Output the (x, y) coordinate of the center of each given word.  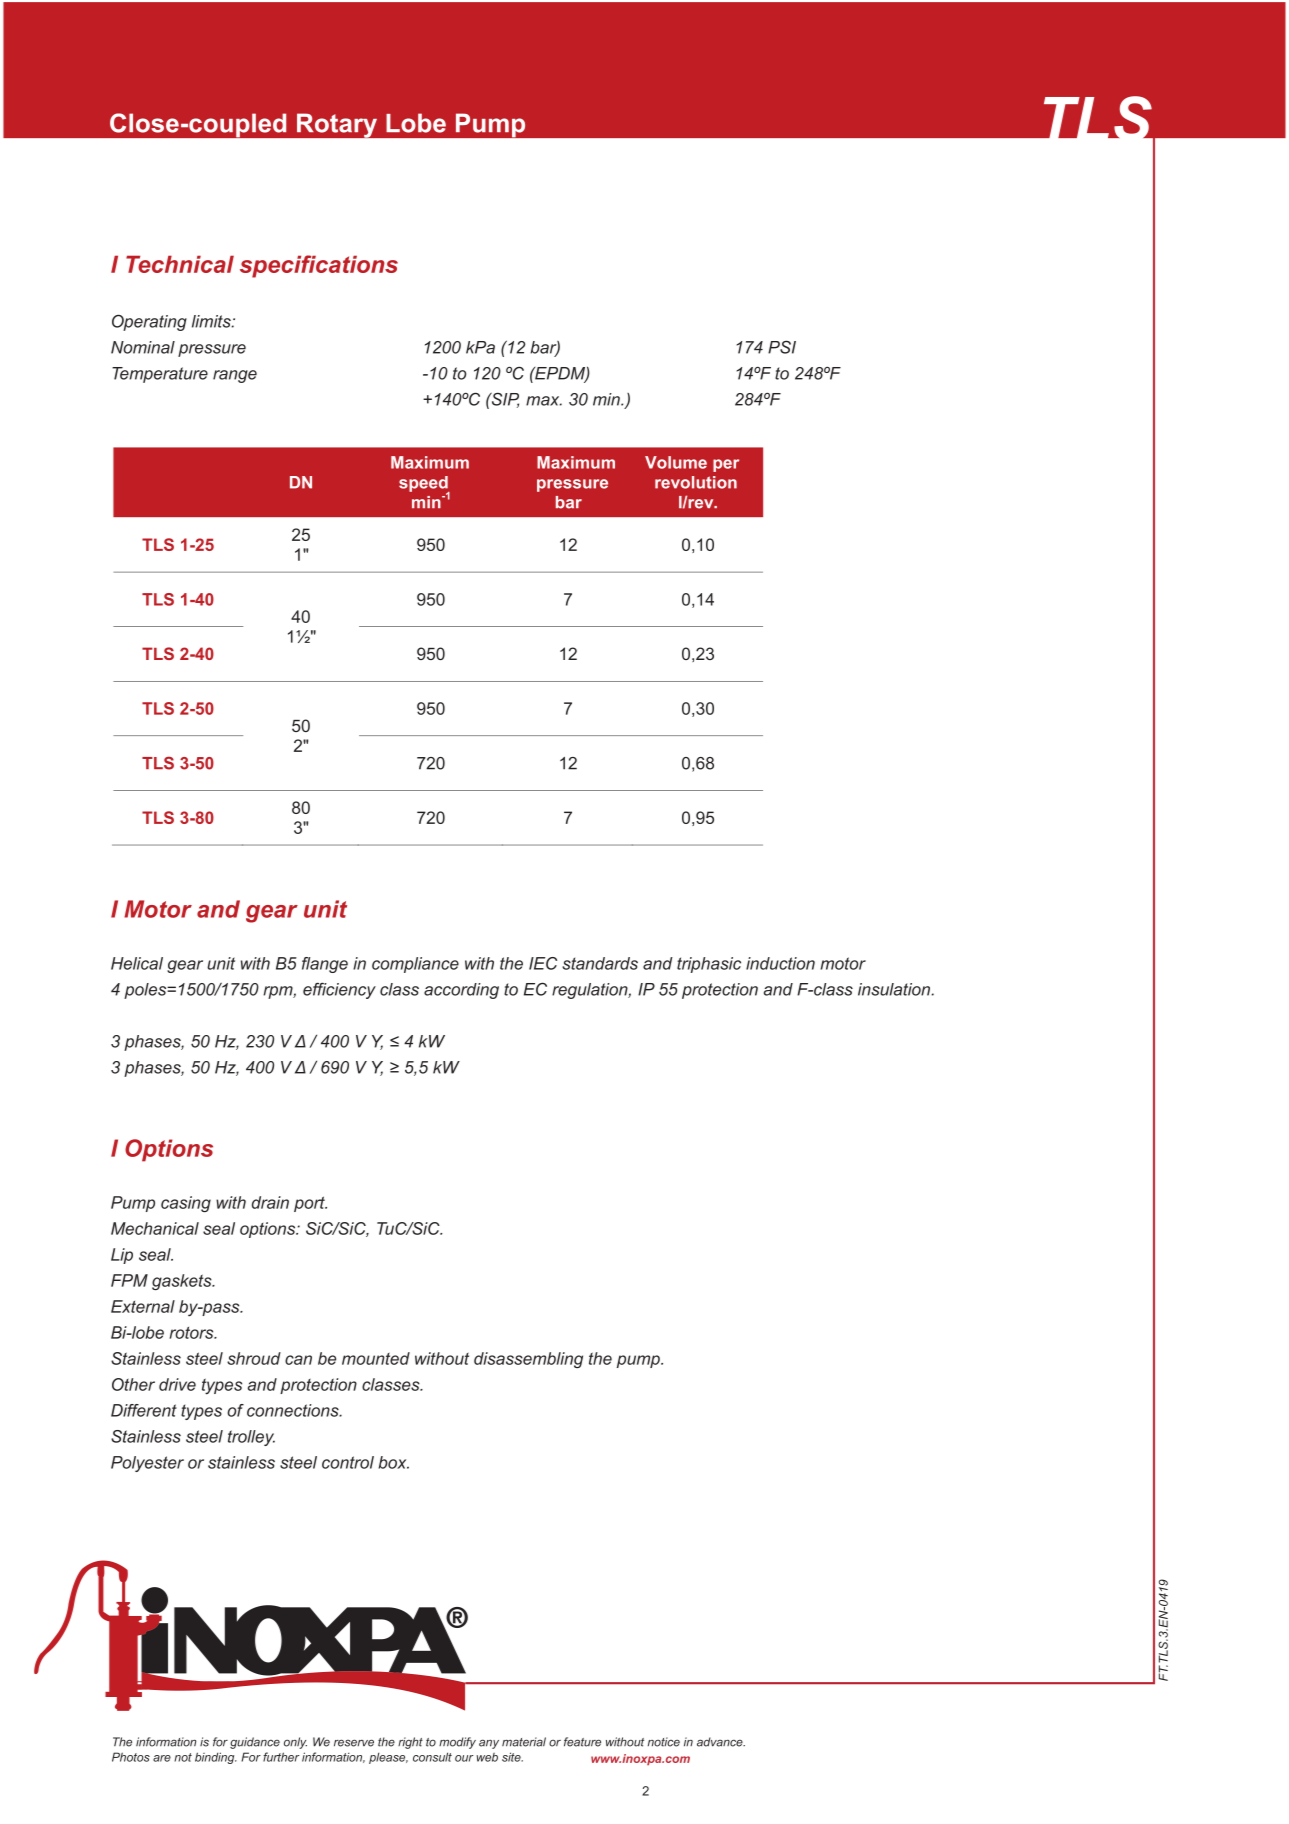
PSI (782, 347)
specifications (319, 266)
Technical (180, 264)
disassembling (528, 1360)
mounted (376, 1358)
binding (216, 1758)
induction (780, 963)
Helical (137, 963)
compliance (415, 965)
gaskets (183, 1282)
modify (457, 1743)
